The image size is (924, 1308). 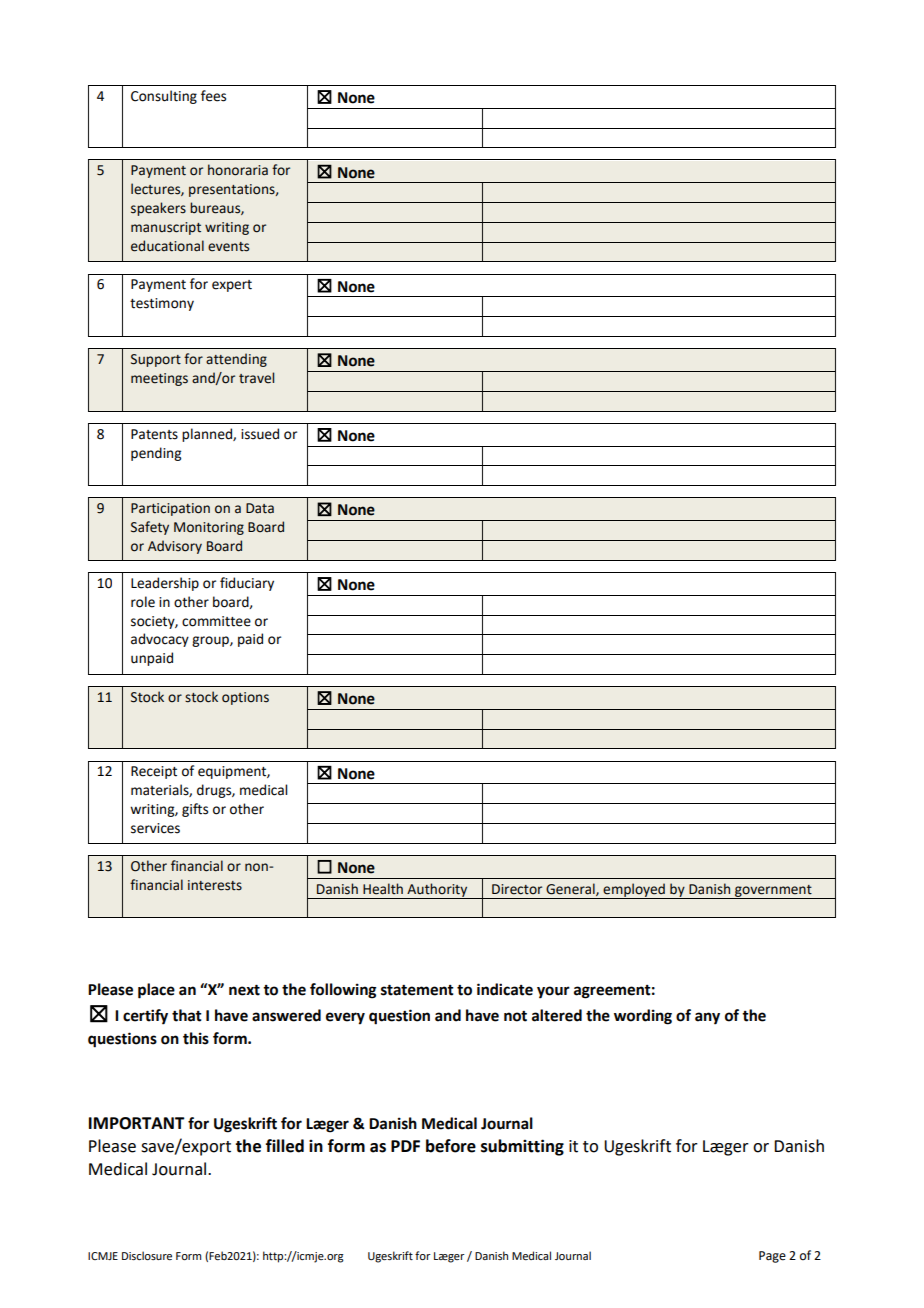 What do you see at coordinates (772, 1257) in the page?
I see `Page` at bounding box center [772, 1257].
